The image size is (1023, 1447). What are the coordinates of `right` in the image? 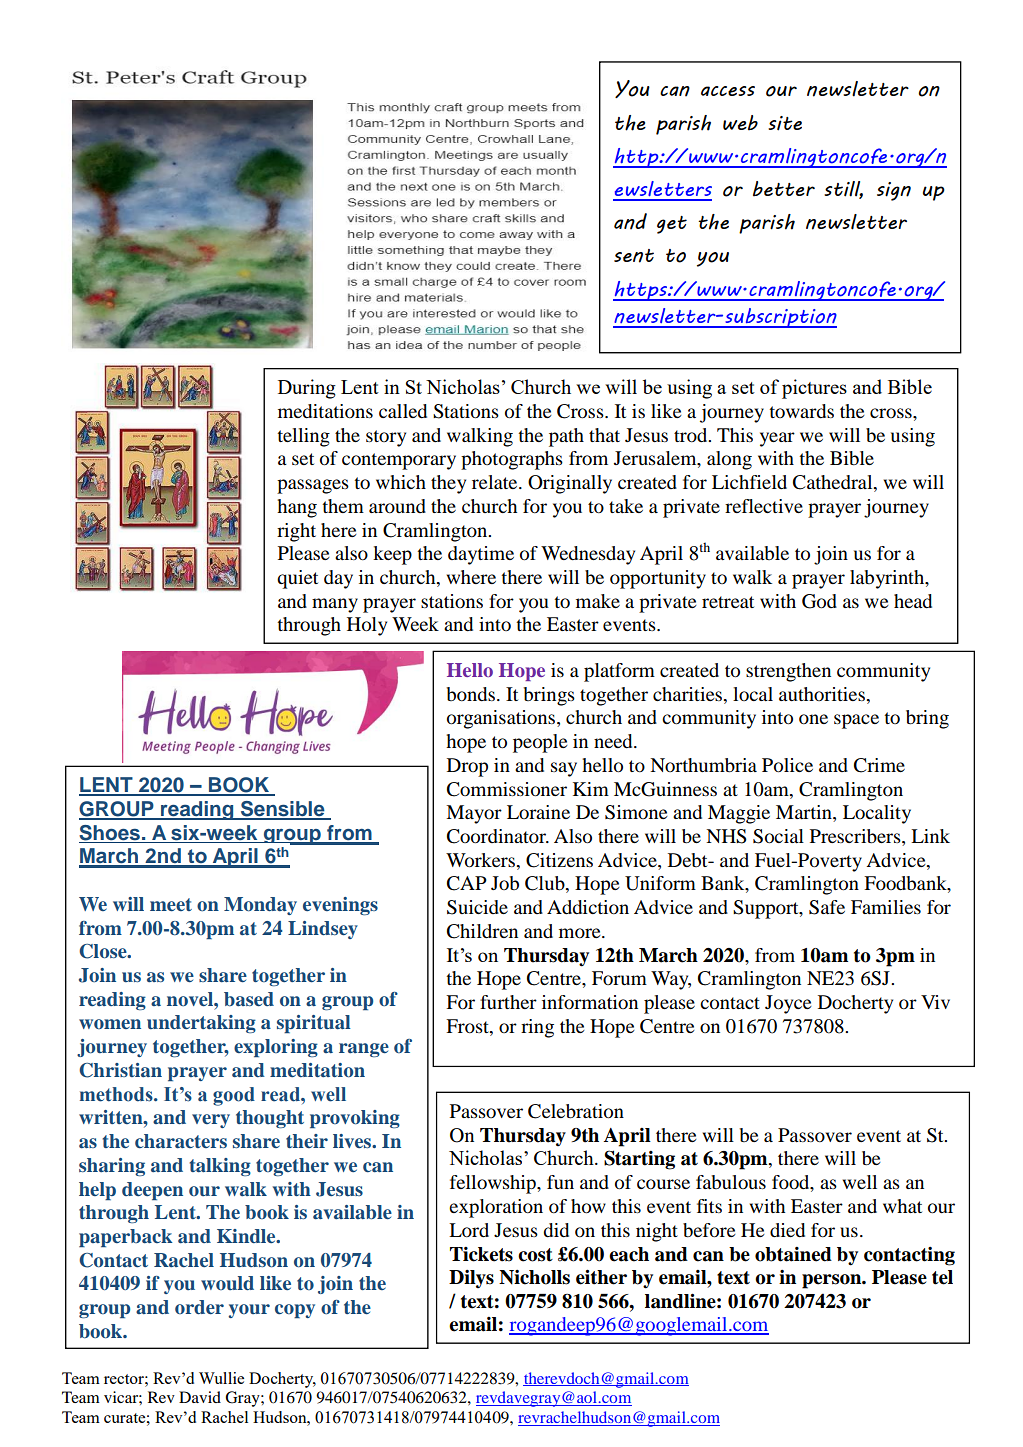 It's located at (296, 532).
